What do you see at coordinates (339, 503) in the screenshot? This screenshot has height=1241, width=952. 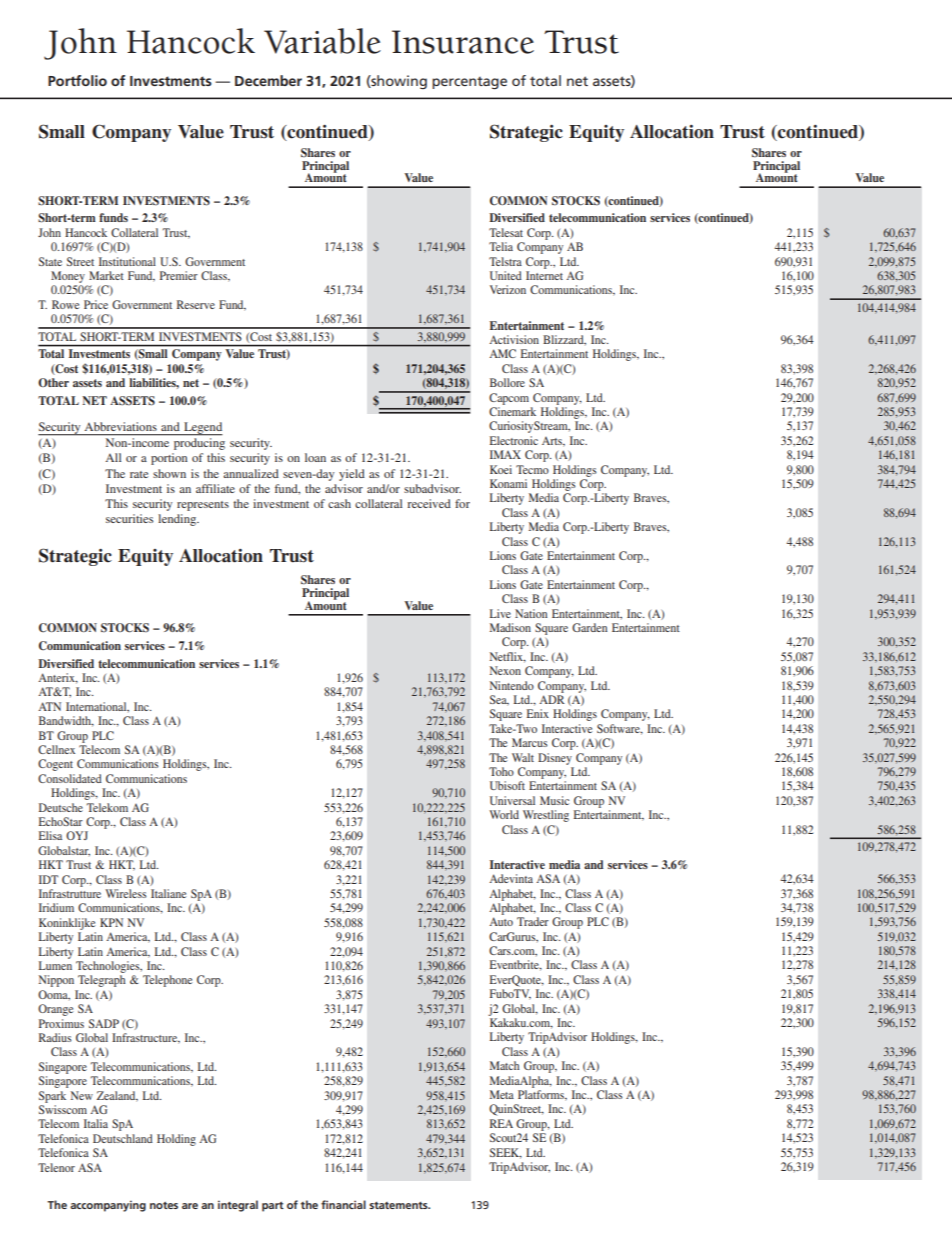 I see `cash` at bounding box center [339, 503].
